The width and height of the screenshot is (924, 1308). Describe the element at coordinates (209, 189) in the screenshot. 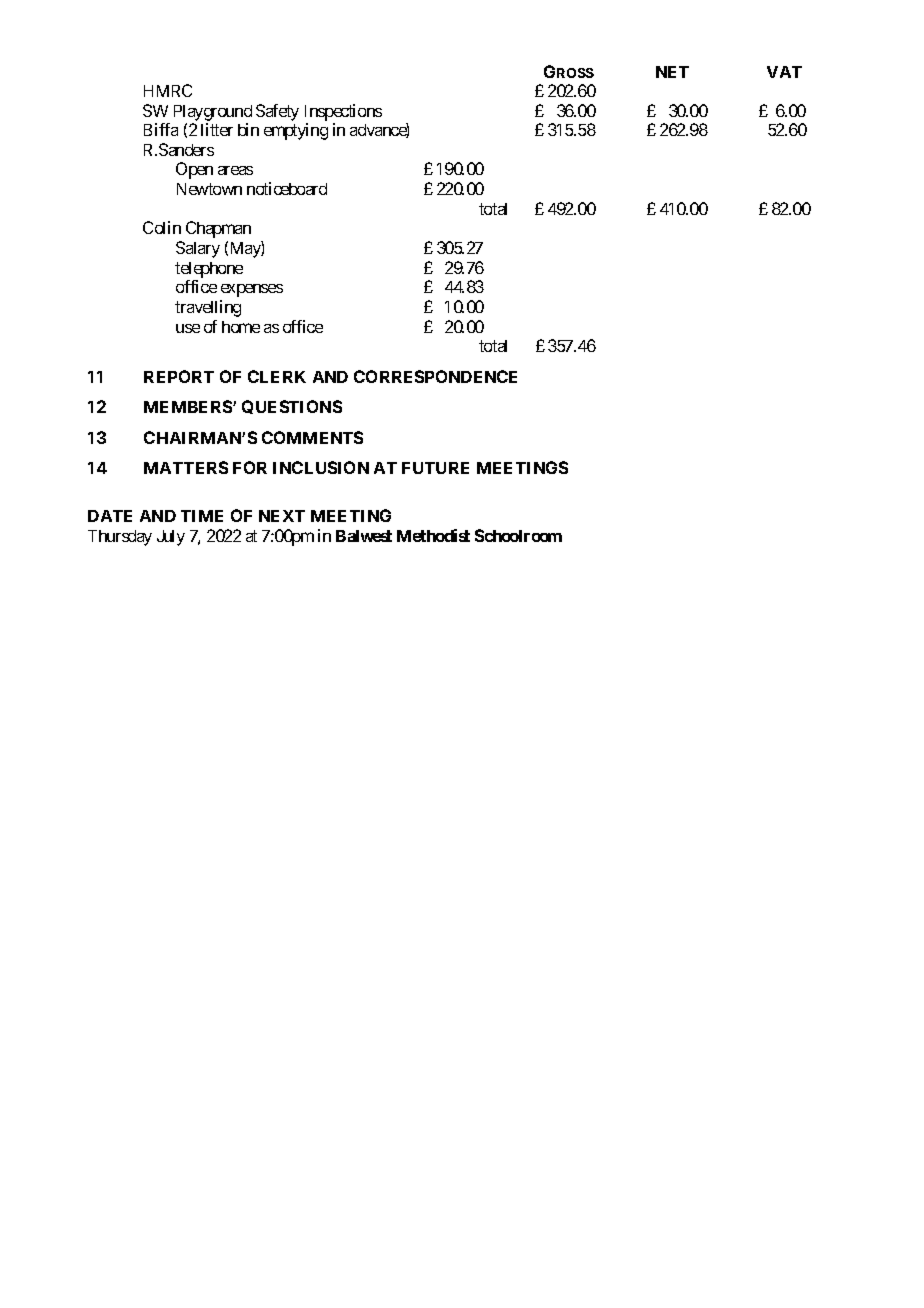

I see `Newtown` at that location.
